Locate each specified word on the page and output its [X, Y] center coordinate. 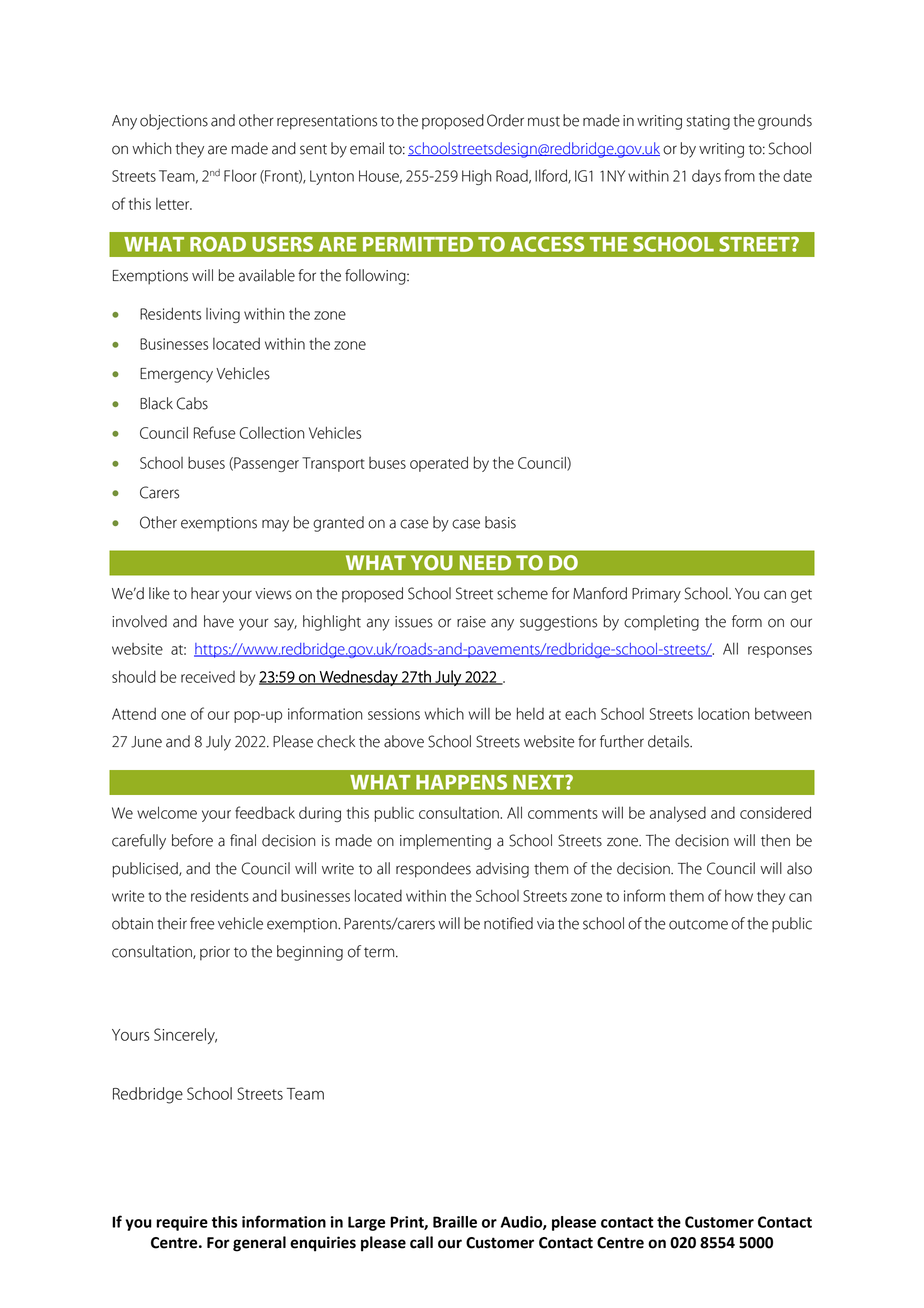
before [192, 840]
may [275, 525]
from [739, 175]
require [182, 1223]
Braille [455, 1222]
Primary [656, 595]
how [739, 895]
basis [500, 522]
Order [505, 120]
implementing [445, 842]
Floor [240, 175]
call [421, 1242]
